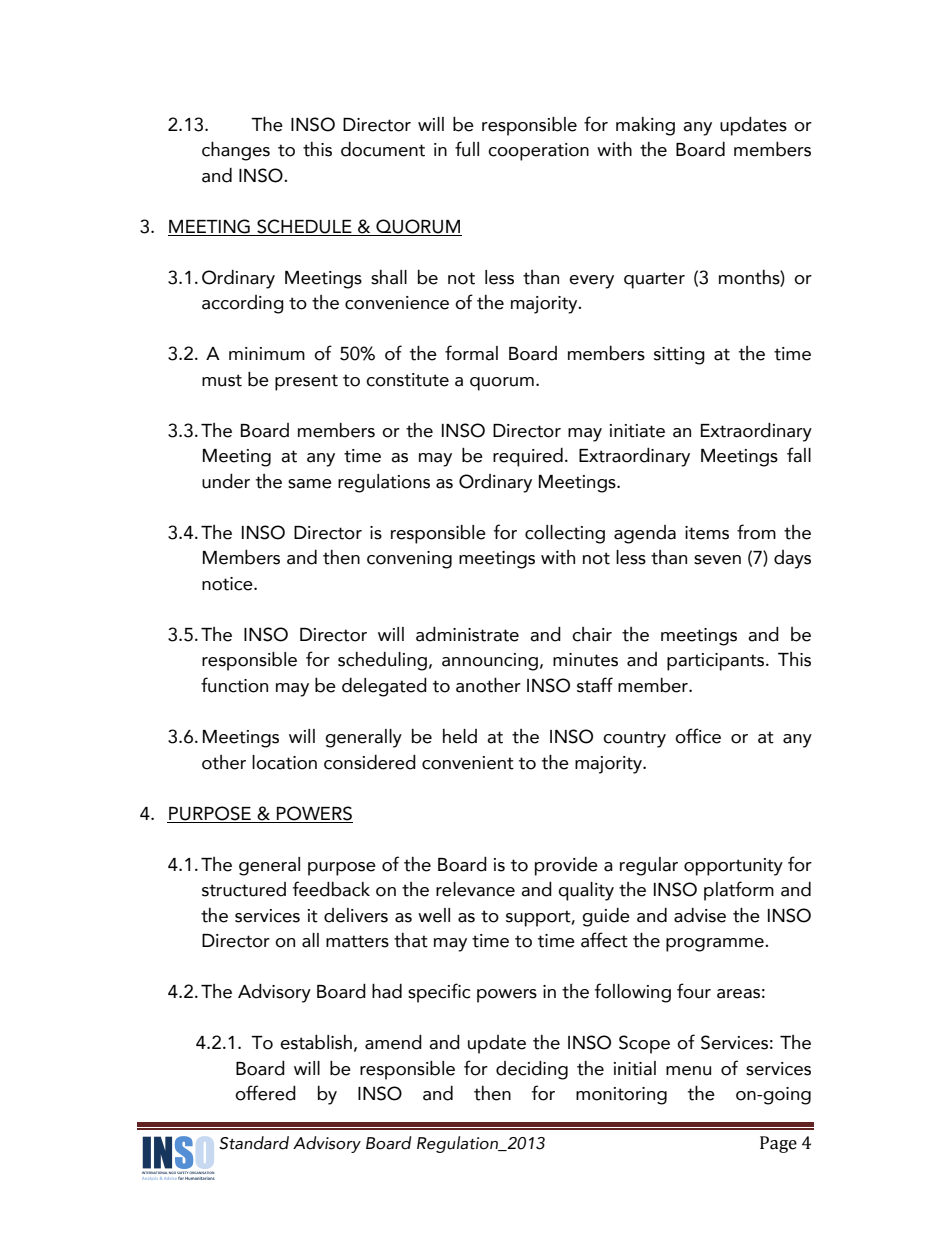 Image resolution: width=952 pixels, height=1233 pixels. What do you see at coordinates (310, 484) in the screenshot?
I see `same` at bounding box center [310, 484].
